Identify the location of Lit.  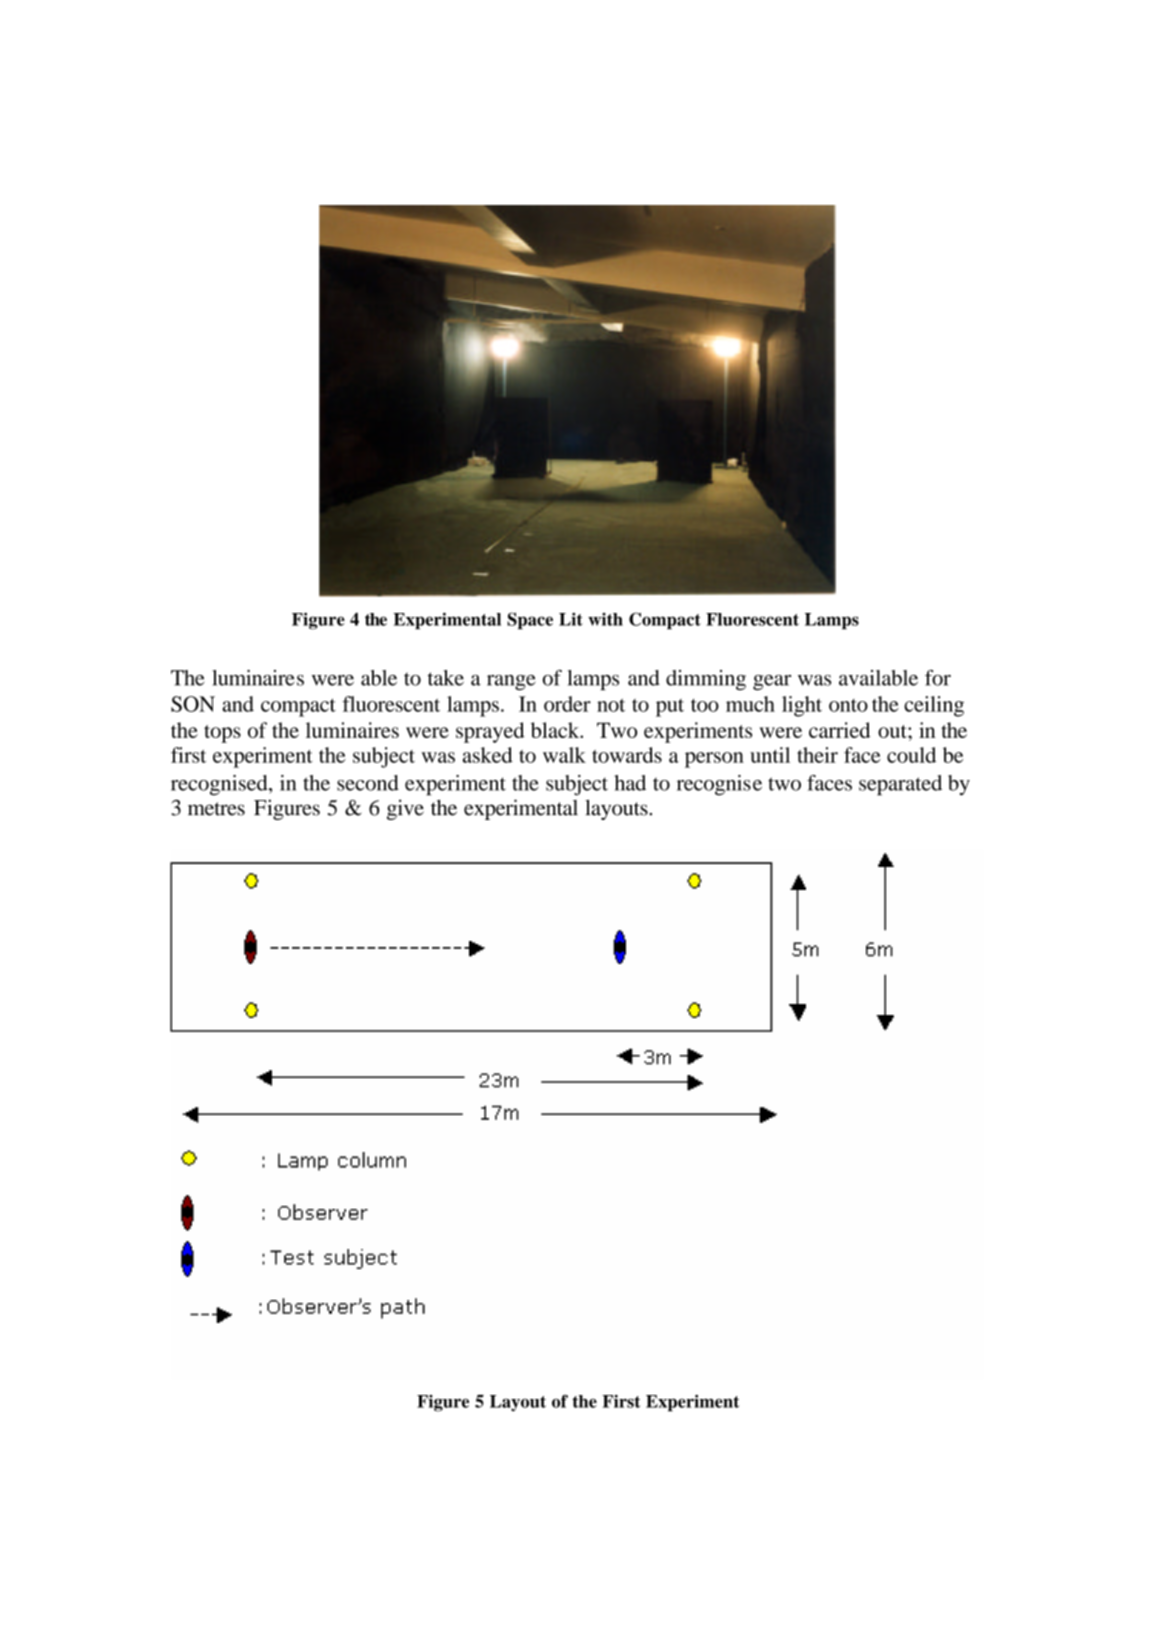
(571, 619).
